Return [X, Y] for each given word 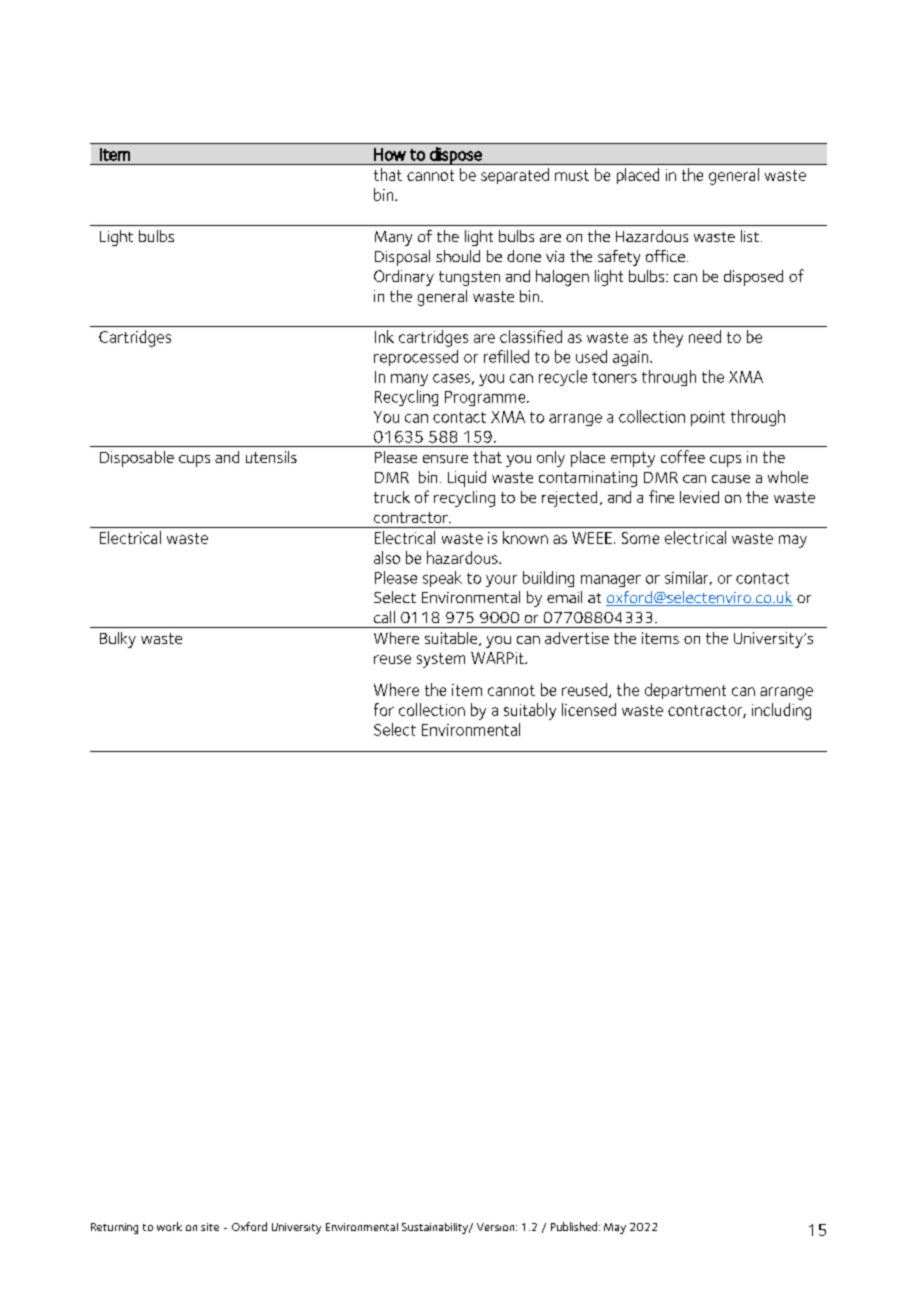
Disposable [137, 459]
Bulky [118, 640]
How [390, 154]
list [750, 236]
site [210, 1227]
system [441, 660]
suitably [530, 711]
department [685, 691]
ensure [445, 459]
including [781, 711]
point [708, 418]
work [169, 1226]
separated [515, 176]
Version [497, 1227]
